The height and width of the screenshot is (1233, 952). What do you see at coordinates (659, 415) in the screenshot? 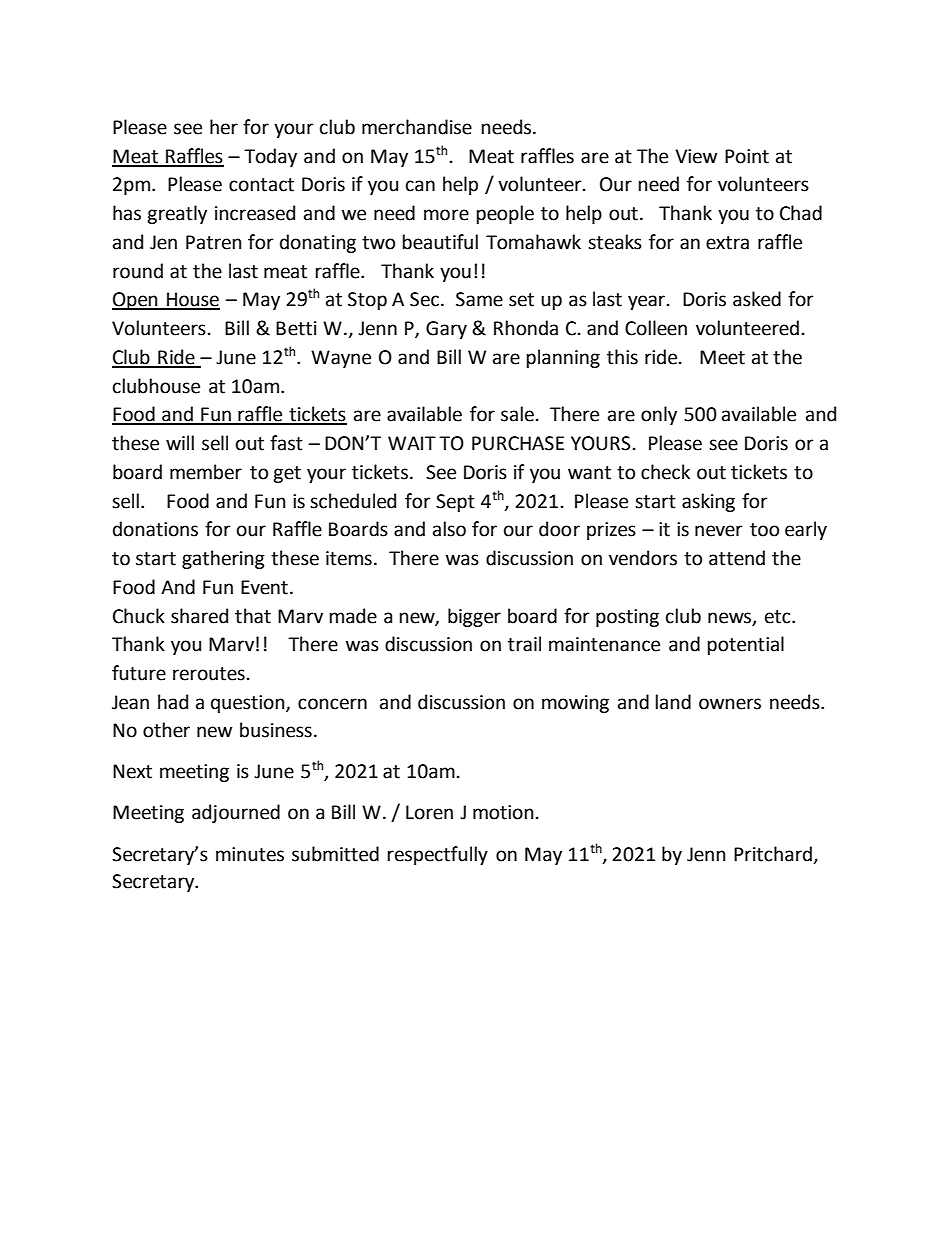
I see `only` at bounding box center [659, 415].
